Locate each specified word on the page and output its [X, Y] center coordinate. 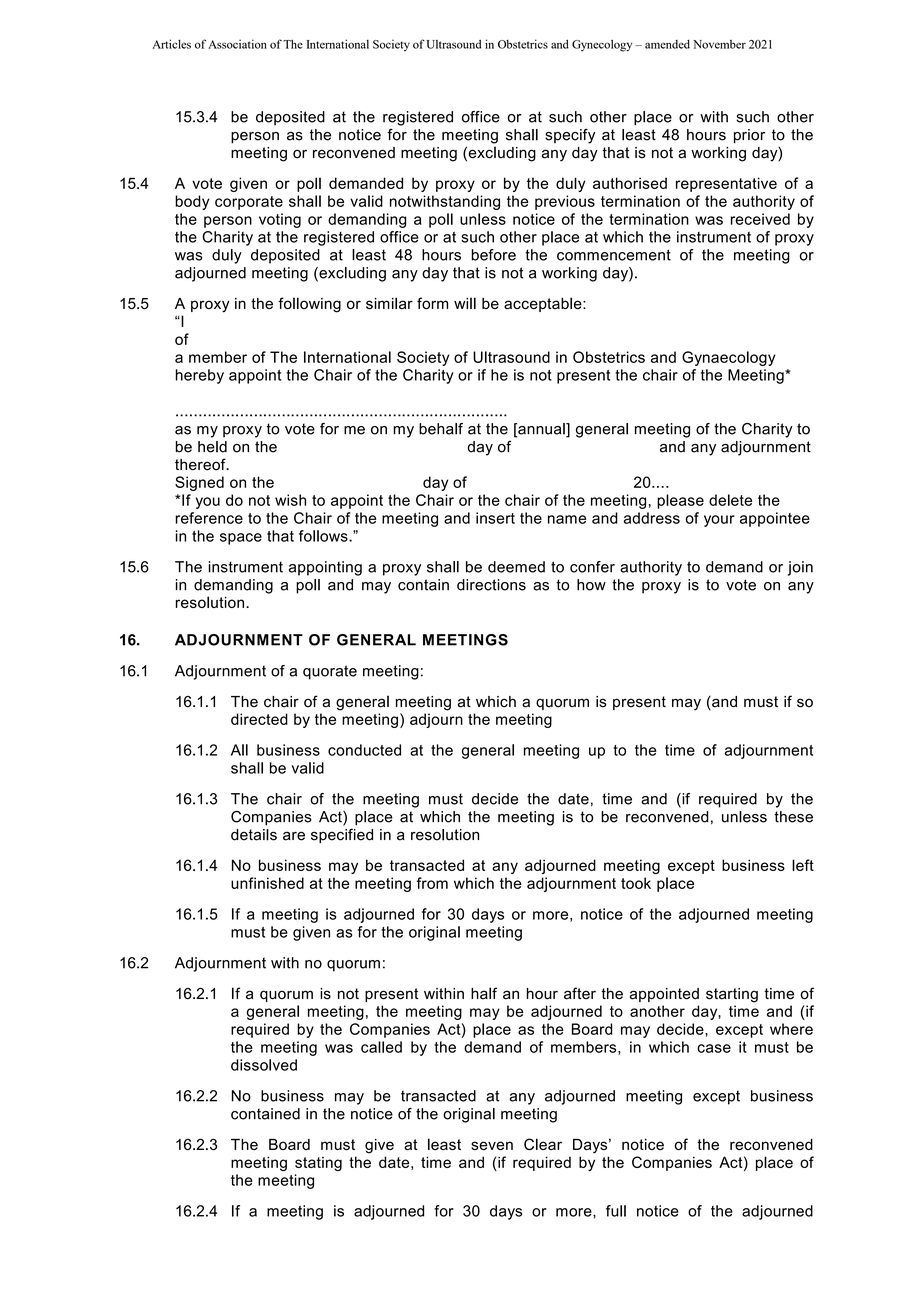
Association [237, 44]
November [719, 44]
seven [492, 1145]
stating [318, 1164]
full [616, 1211]
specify [570, 136]
